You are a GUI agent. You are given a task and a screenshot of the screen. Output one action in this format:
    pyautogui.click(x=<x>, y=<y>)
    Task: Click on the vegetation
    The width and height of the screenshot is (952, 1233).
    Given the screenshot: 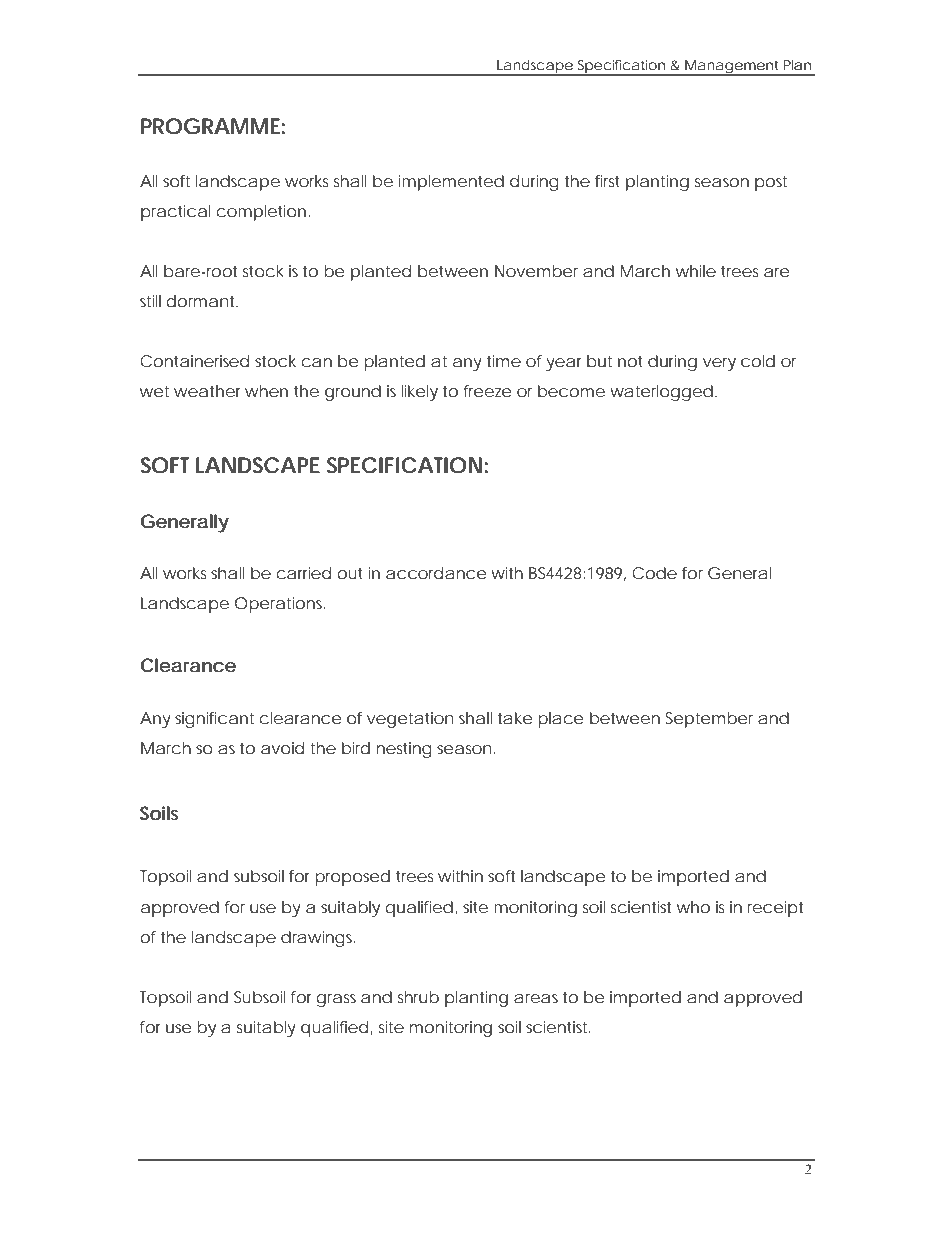 What is the action you would take?
    pyautogui.click(x=410, y=720)
